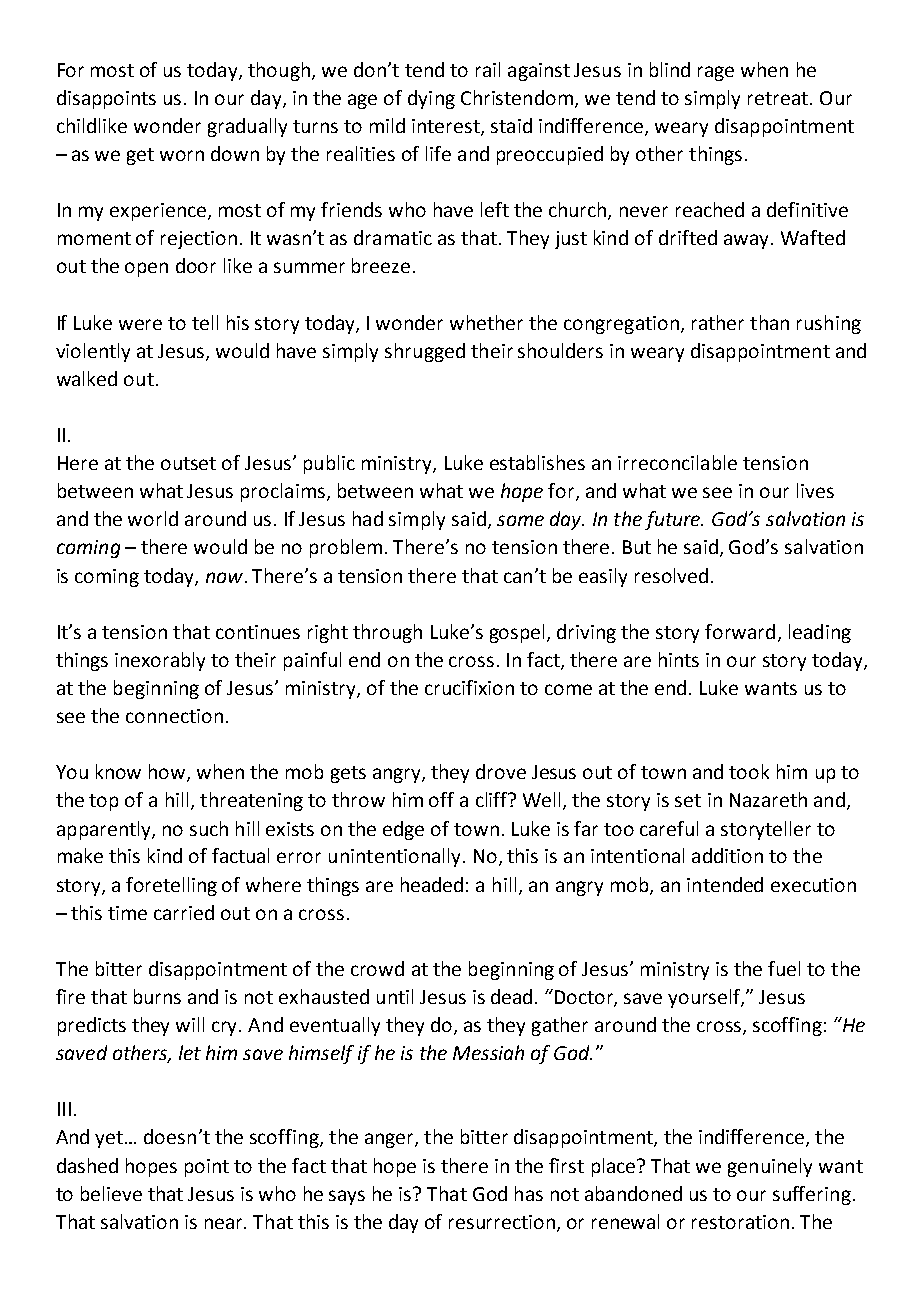  Describe the element at coordinates (779, 98) in the document. I see `retreat` at that location.
